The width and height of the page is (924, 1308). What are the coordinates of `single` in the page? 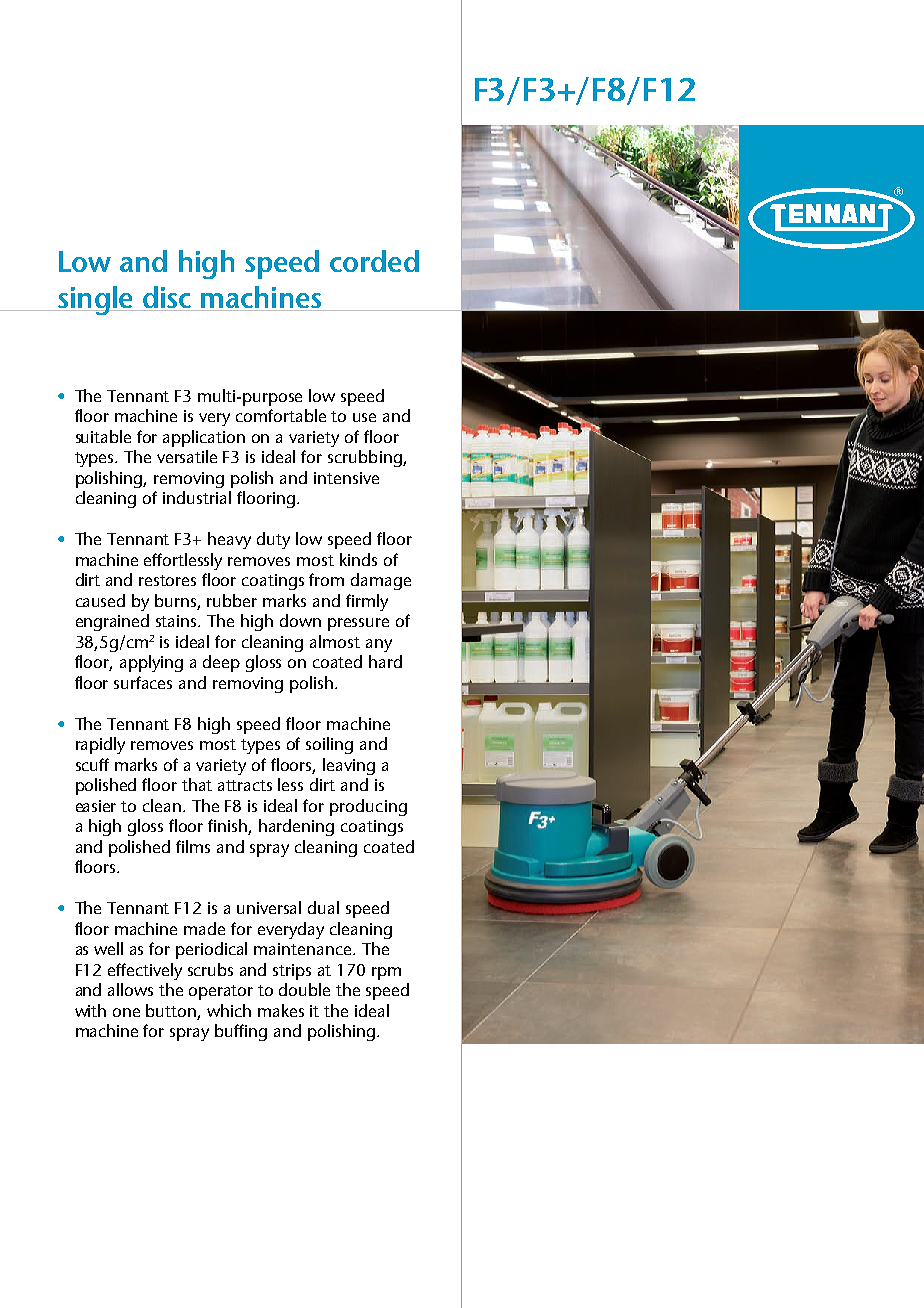 It's located at (95, 300).
